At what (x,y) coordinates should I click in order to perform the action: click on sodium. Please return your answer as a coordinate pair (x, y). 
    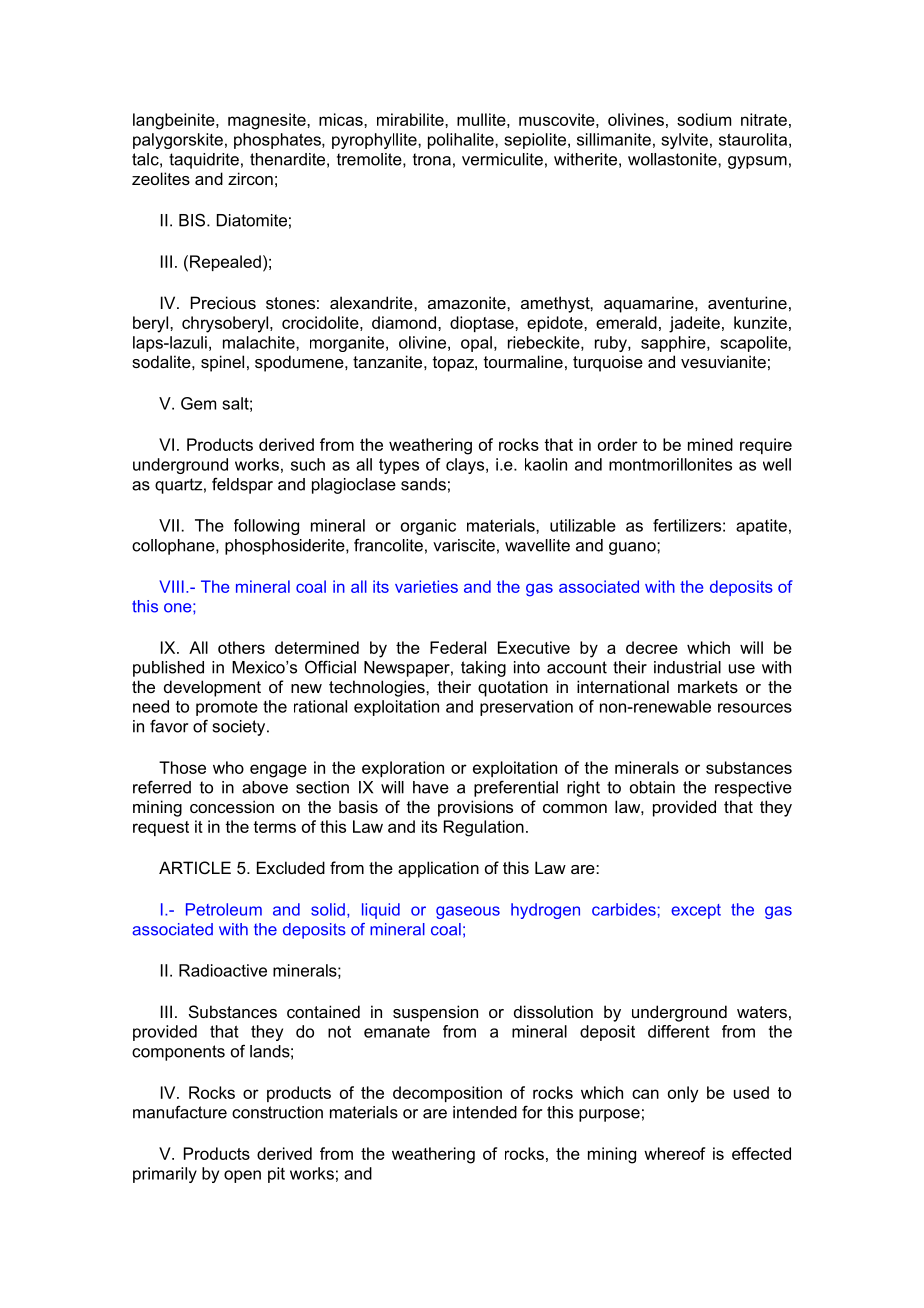
    Looking at the image, I should click on (704, 119).
